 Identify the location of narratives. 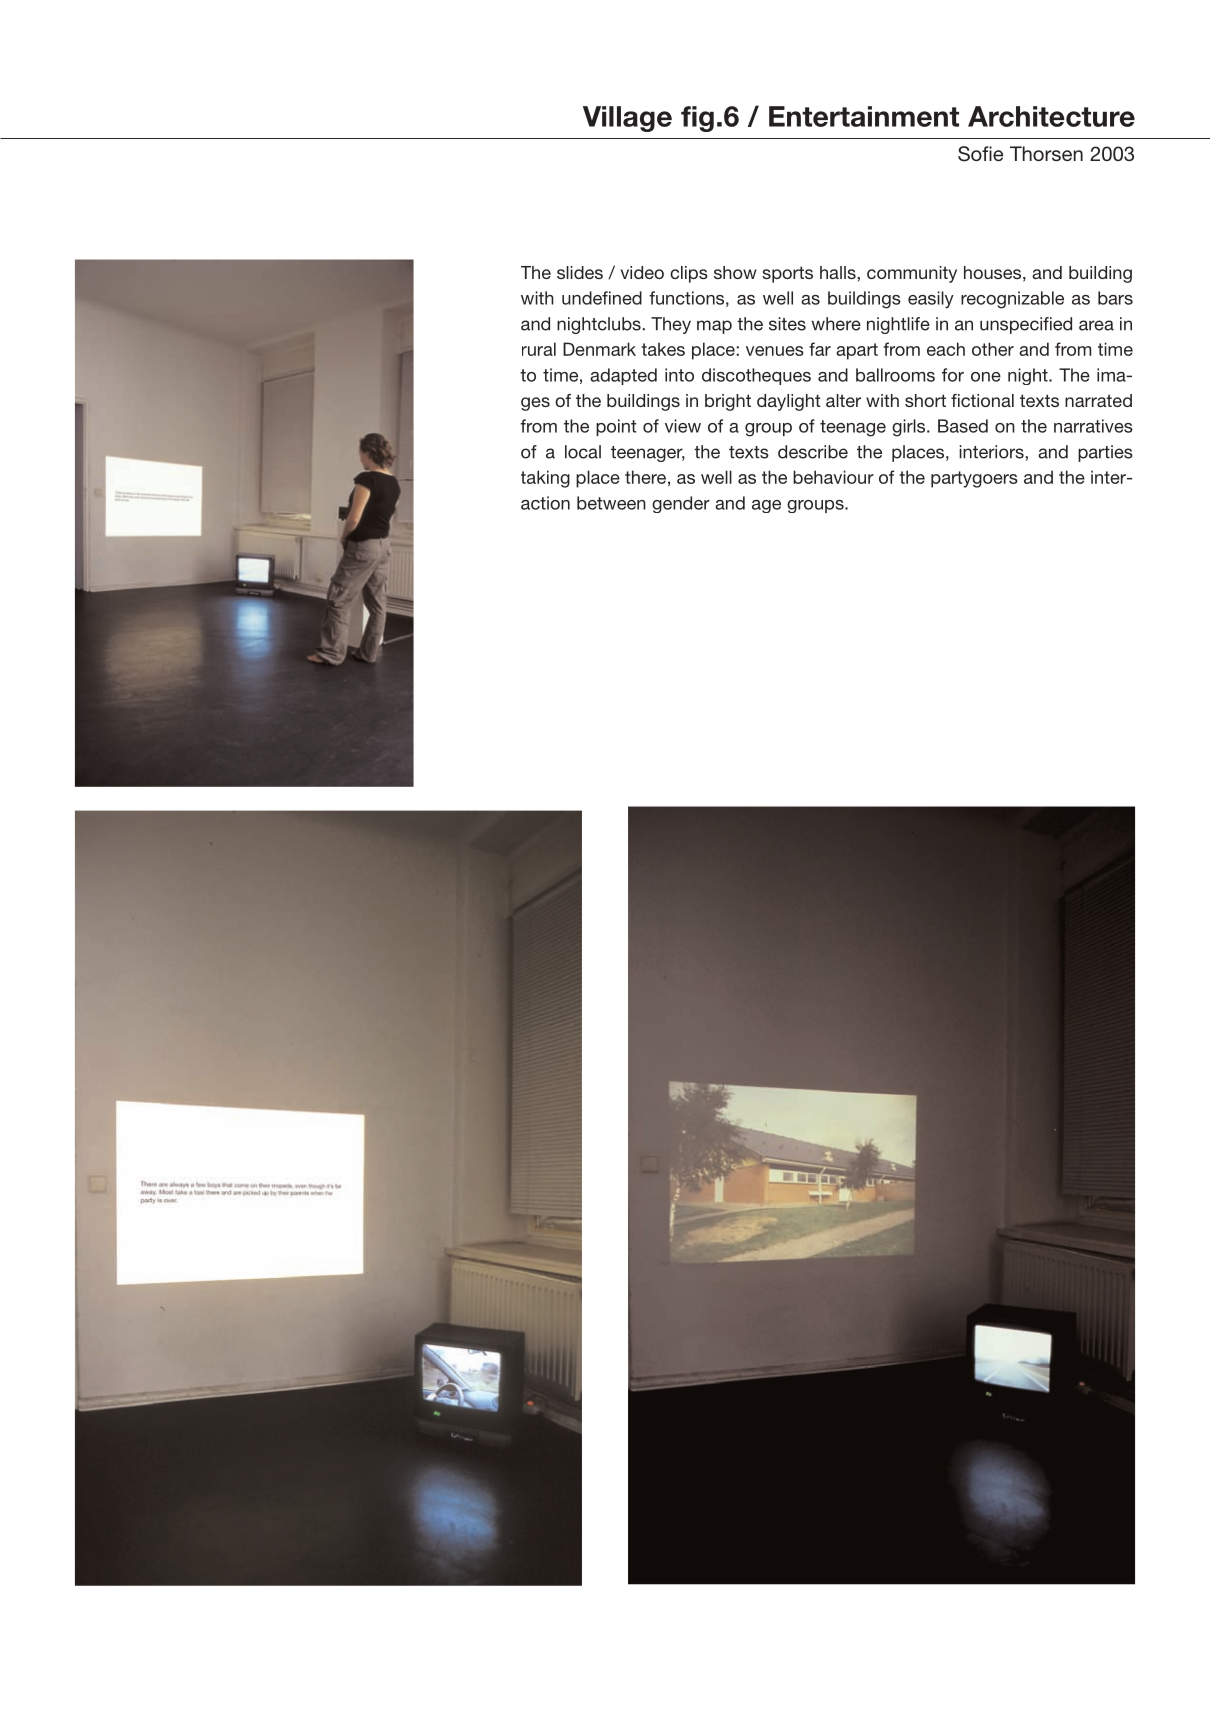
(1093, 426).
